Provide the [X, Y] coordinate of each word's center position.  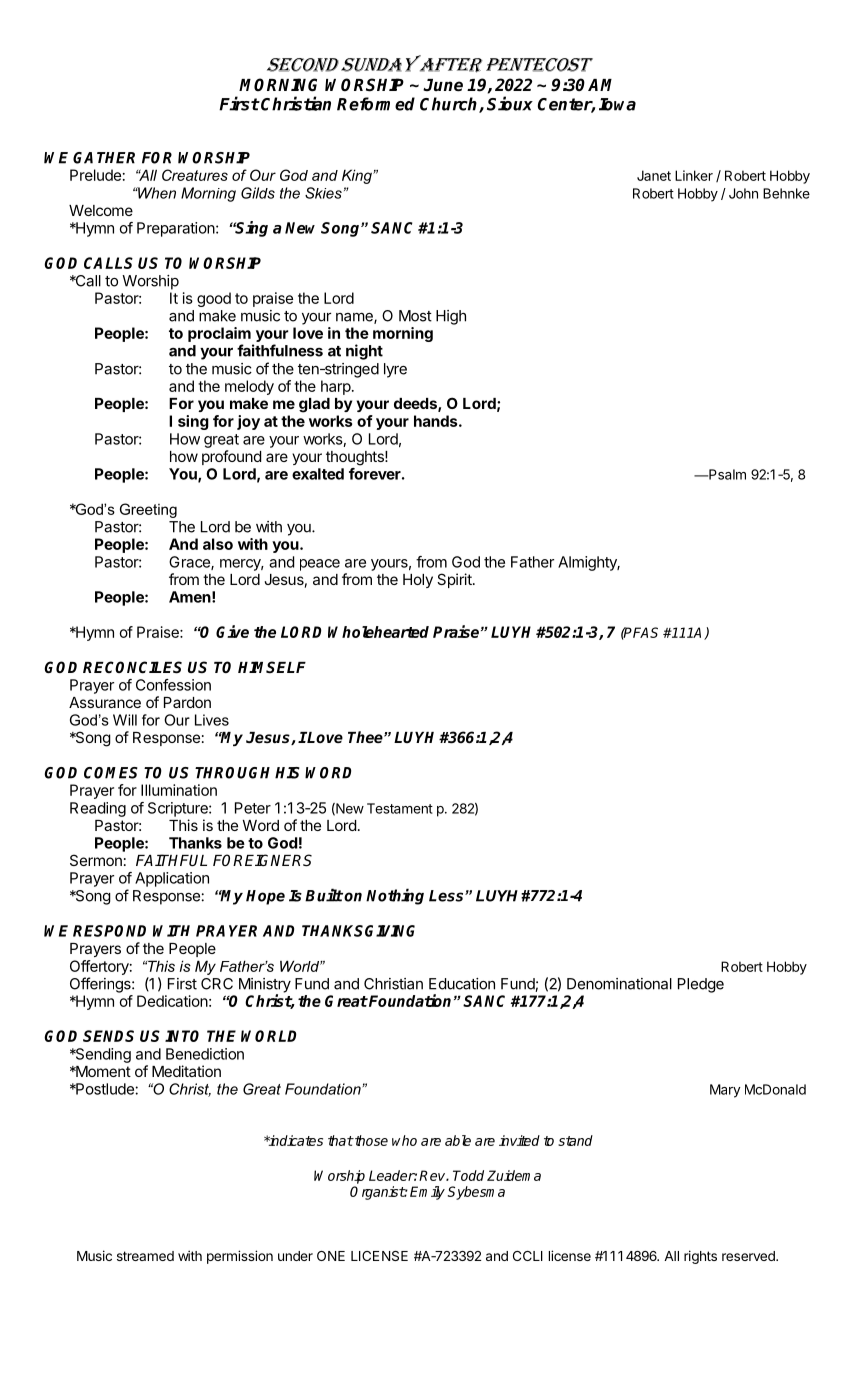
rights [700, 1257]
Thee [366, 737]
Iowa [617, 104]
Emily [427, 1193]
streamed [145, 1256]
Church [450, 105]
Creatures [195, 175]
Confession [173, 685]
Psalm [726, 474]
